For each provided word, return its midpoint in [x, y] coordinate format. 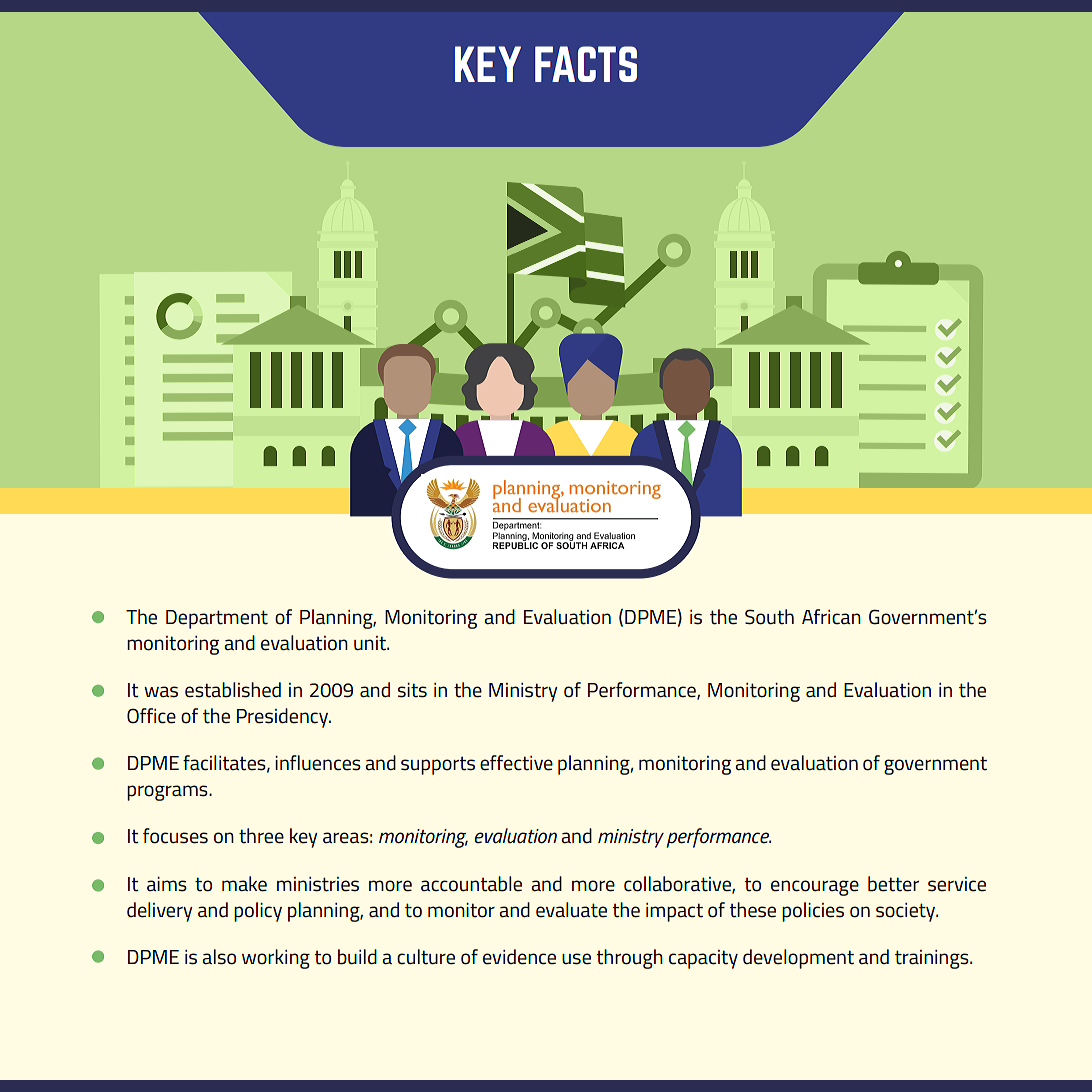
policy [258, 912]
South [769, 617]
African [831, 617]
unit [371, 643]
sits [412, 690]
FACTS [586, 64]
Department [217, 619]
